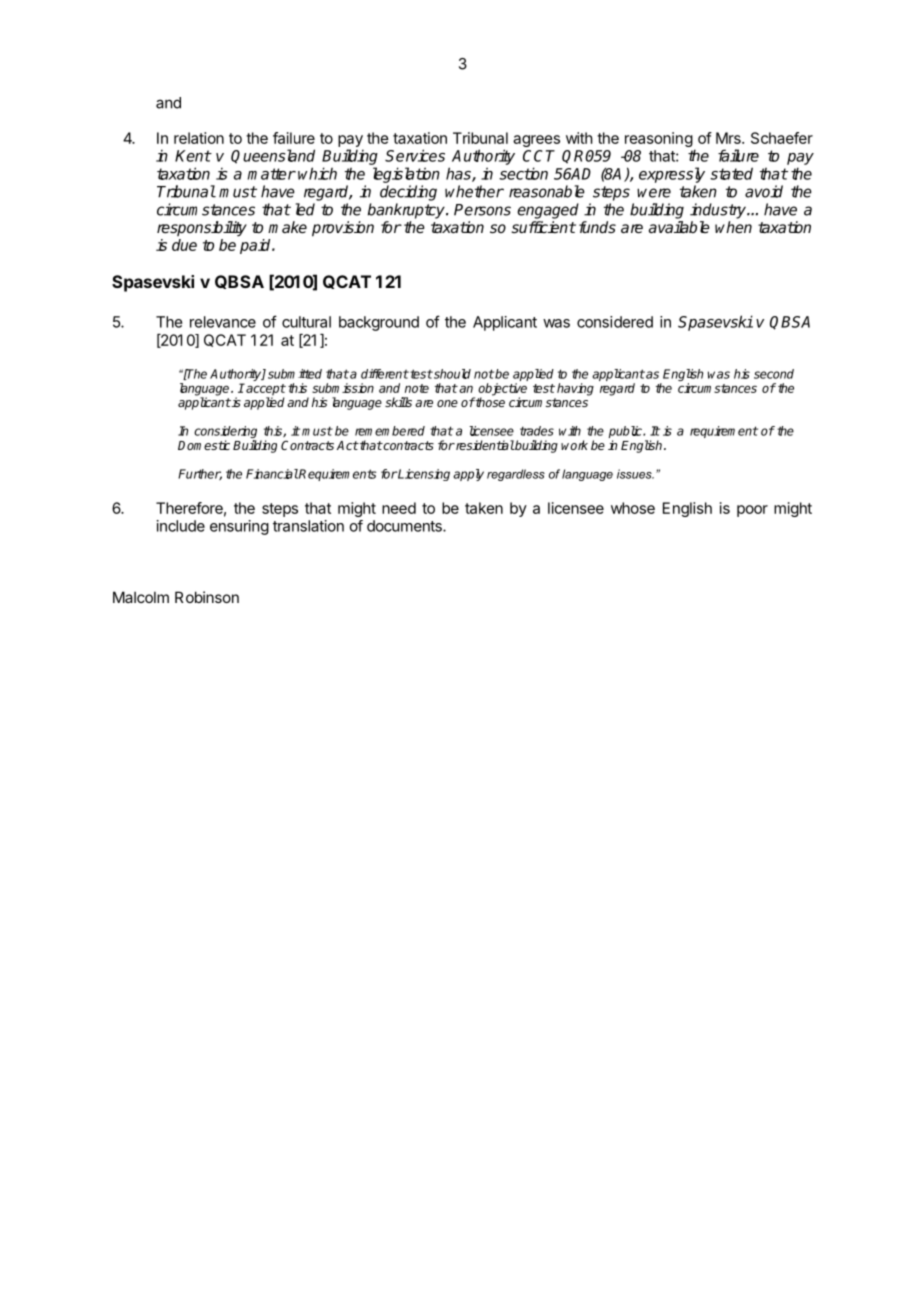  Describe the element at coordinates (729, 138) in the document. I see `Mrs` at that location.
